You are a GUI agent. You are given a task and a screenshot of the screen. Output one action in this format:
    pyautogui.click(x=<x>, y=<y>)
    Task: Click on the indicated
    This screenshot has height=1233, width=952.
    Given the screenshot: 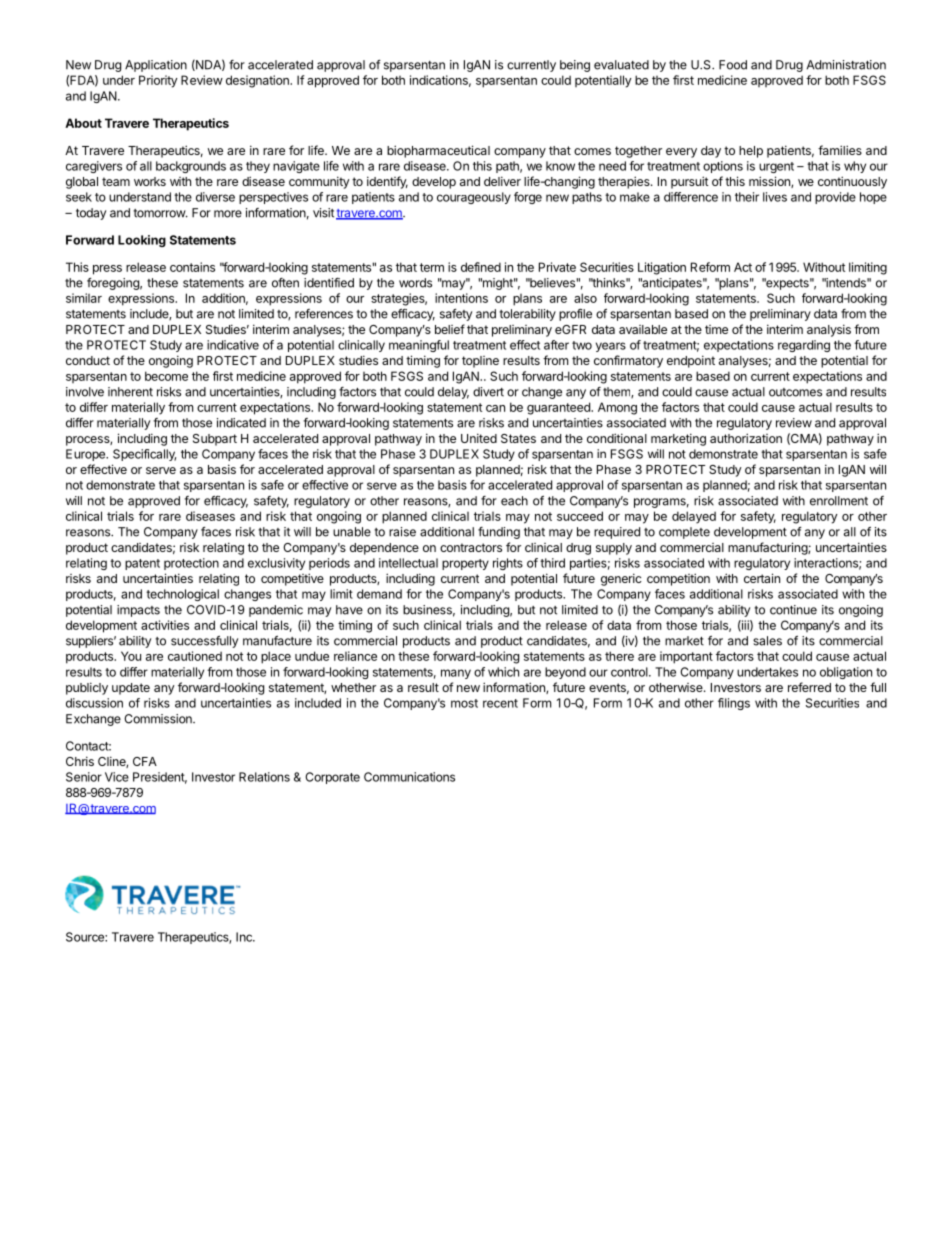 What is the action you would take?
    pyautogui.click(x=241, y=423)
